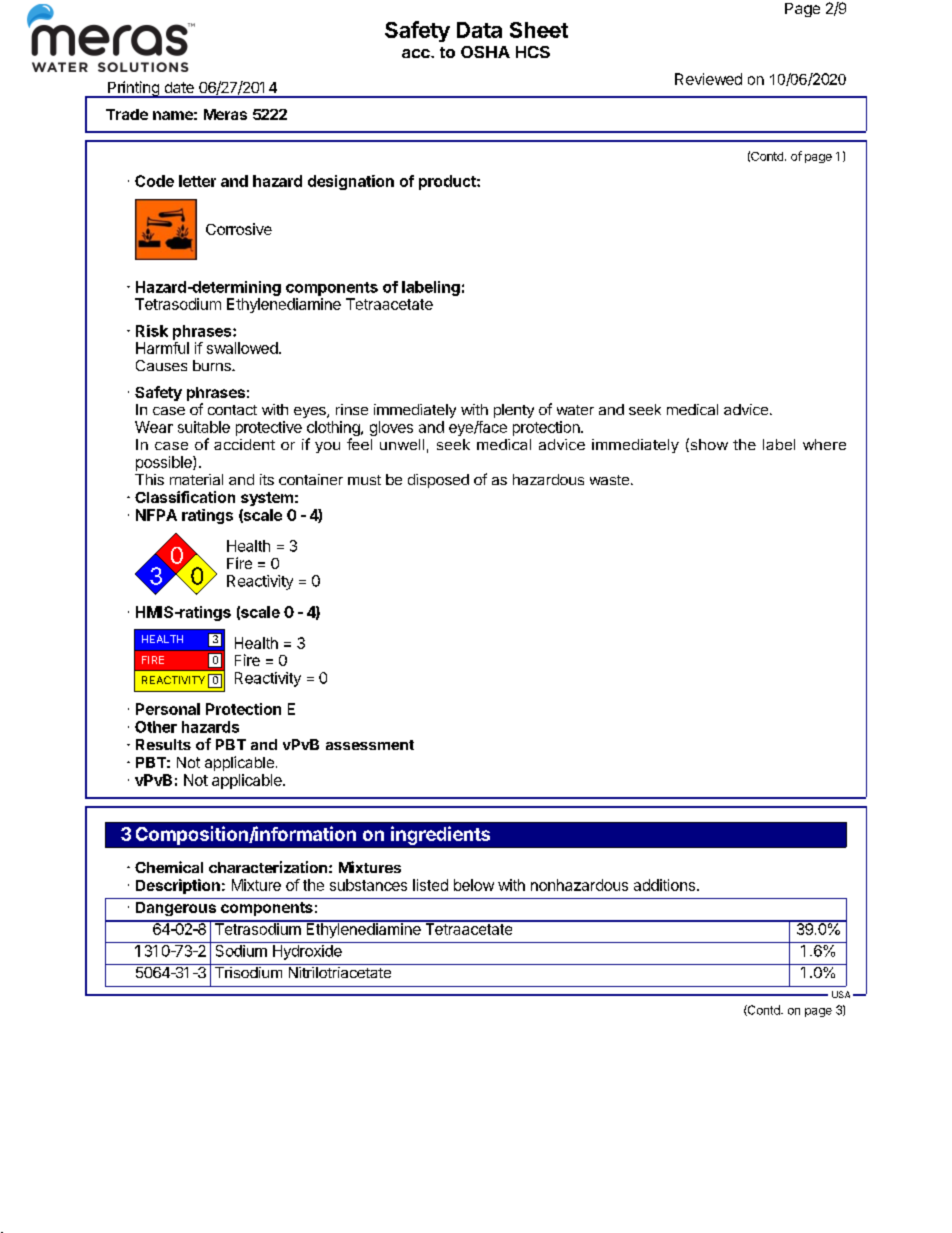 The height and width of the screenshot is (1233, 952). Describe the element at coordinates (485, 52) in the screenshot. I see `OSHA` at that location.
